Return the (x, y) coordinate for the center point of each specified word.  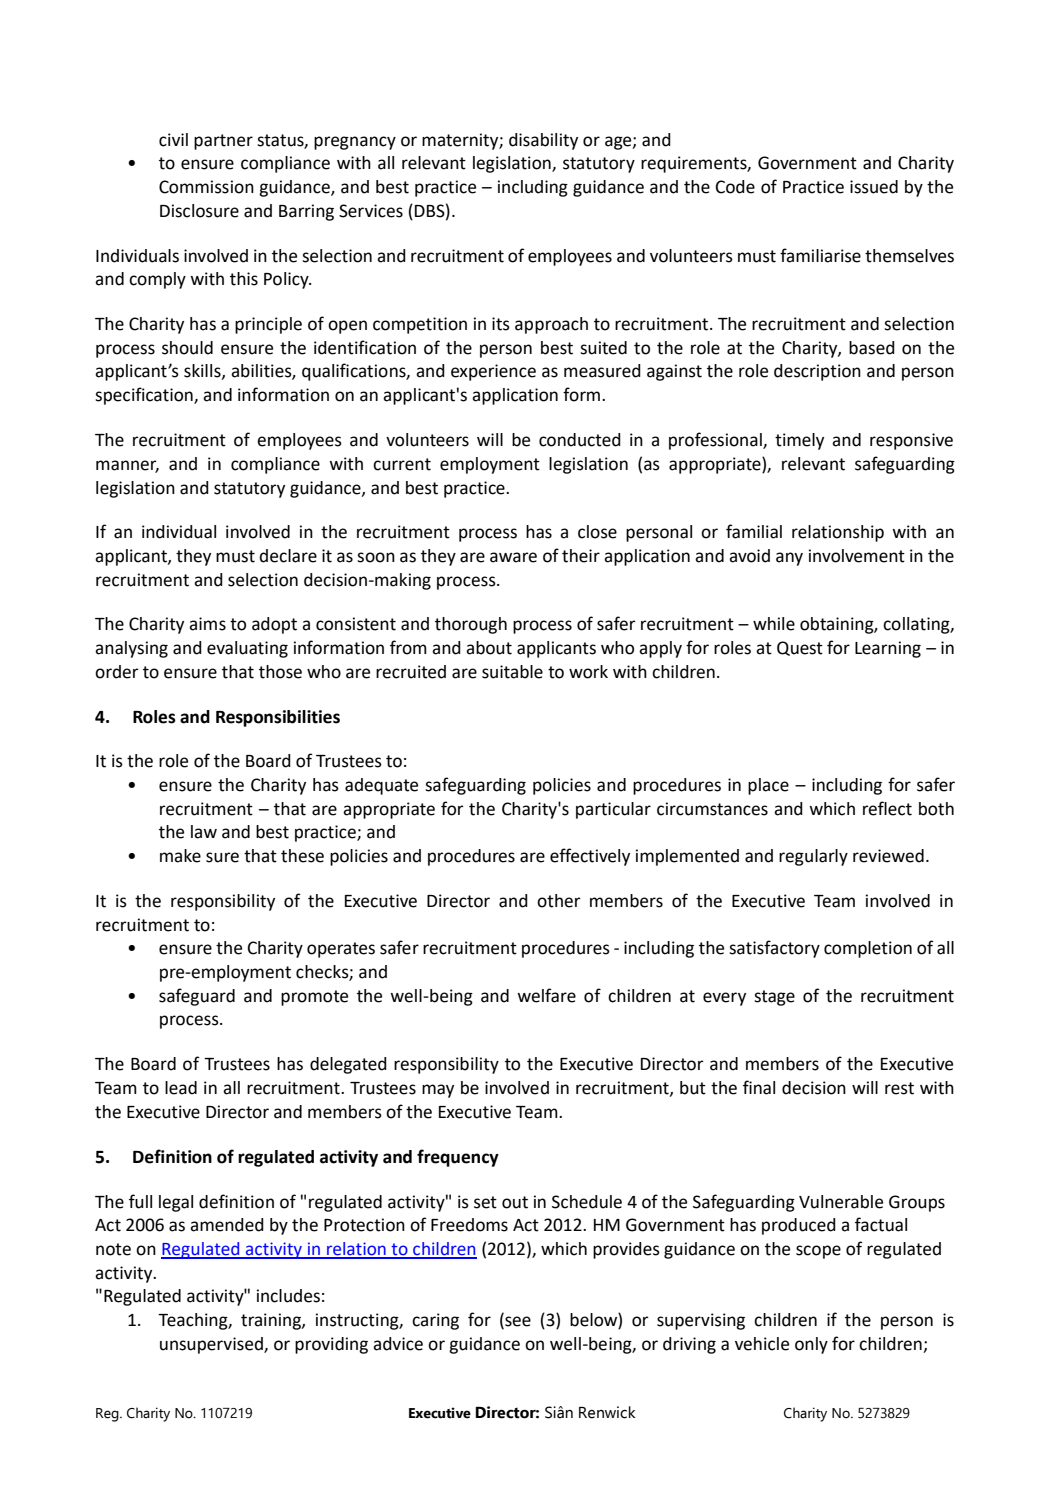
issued (874, 187)
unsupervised (212, 1345)
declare (288, 556)
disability (543, 141)
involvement (857, 556)
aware (513, 557)
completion (868, 949)
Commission (206, 187)
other (559, 901)
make (180, 856)
